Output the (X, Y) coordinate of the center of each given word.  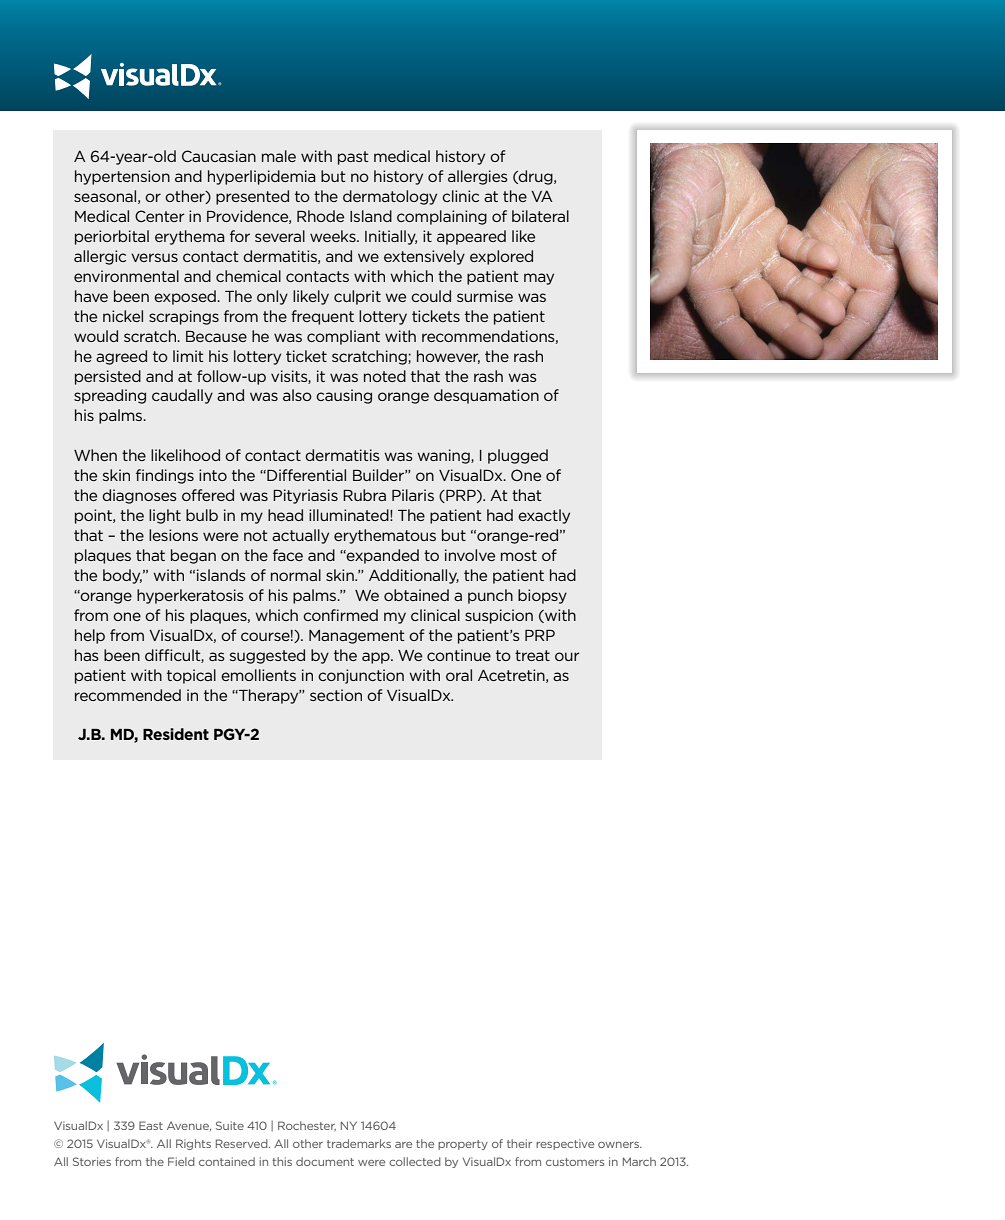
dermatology (390, 197)
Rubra (364, 495)
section (336, 695)
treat (532, 655)
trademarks (359, 1143)
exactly (544, 516)
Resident (176, 734)
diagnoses (139, 496)
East (151, 1125)
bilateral (540, 216)
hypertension (122, 177)
